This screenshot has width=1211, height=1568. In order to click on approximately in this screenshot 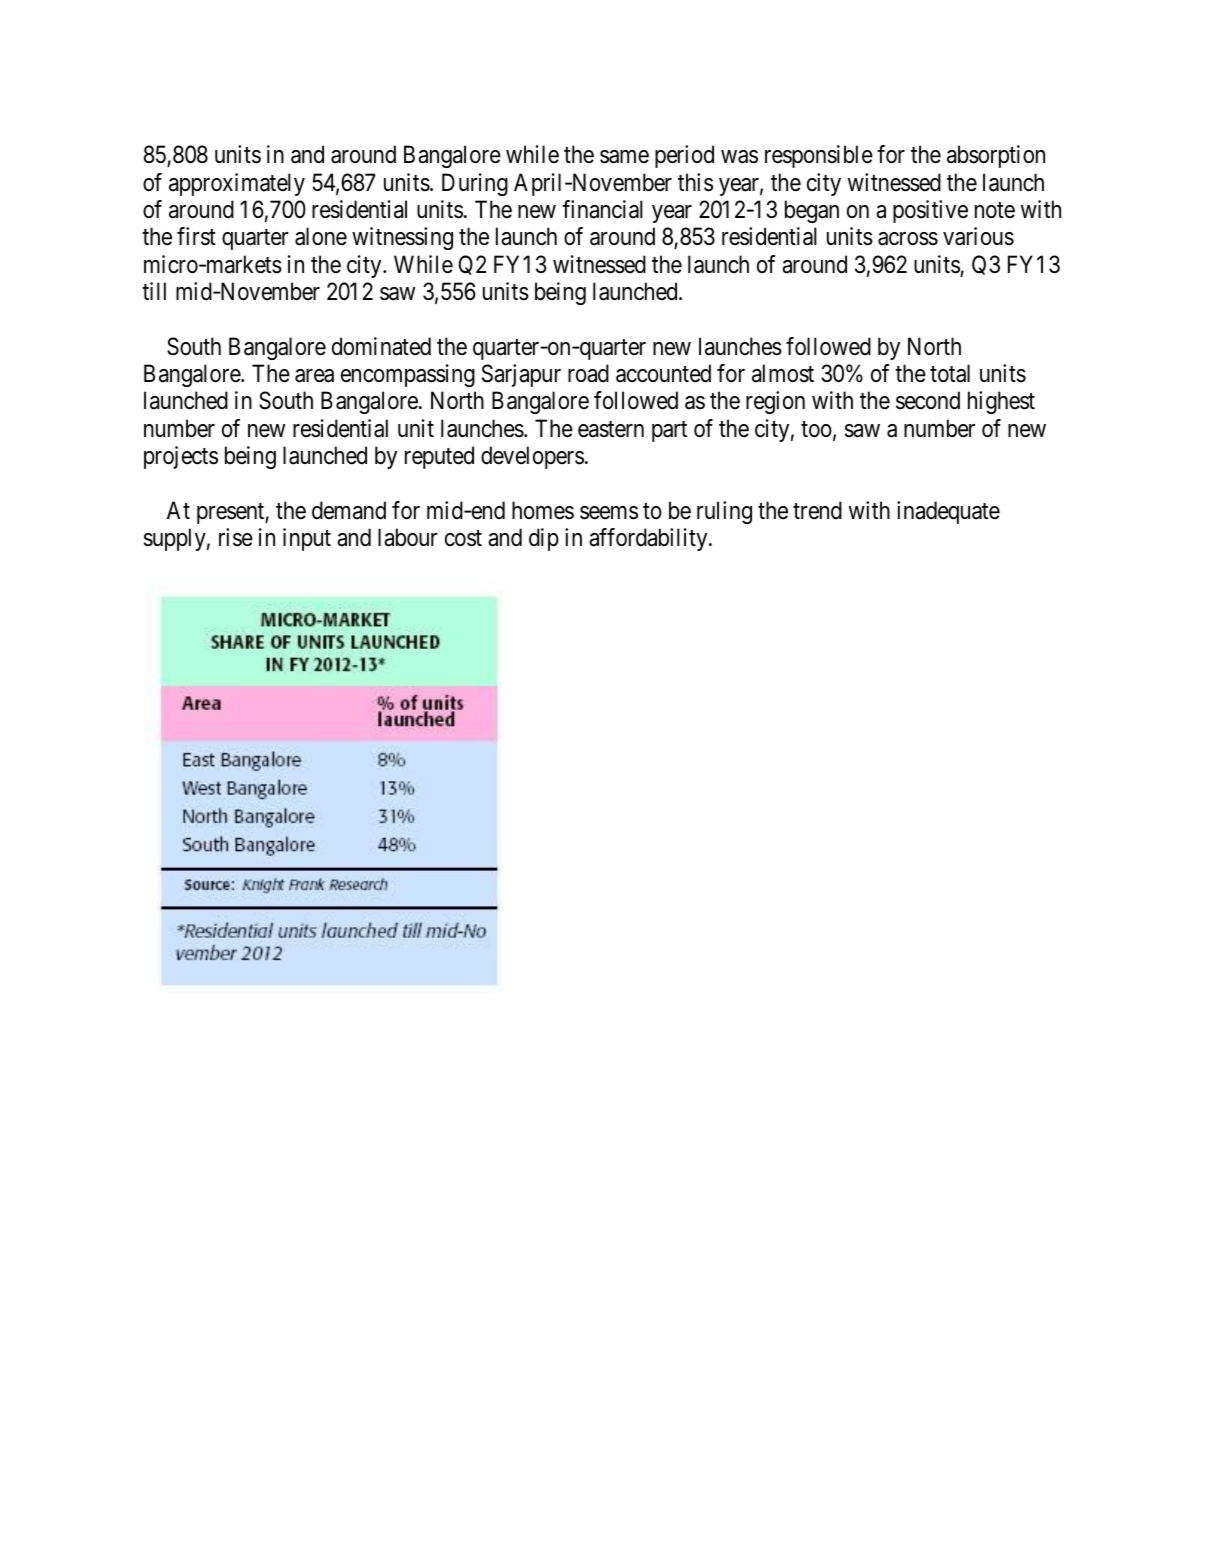, I will do `click(237, 184)`.
